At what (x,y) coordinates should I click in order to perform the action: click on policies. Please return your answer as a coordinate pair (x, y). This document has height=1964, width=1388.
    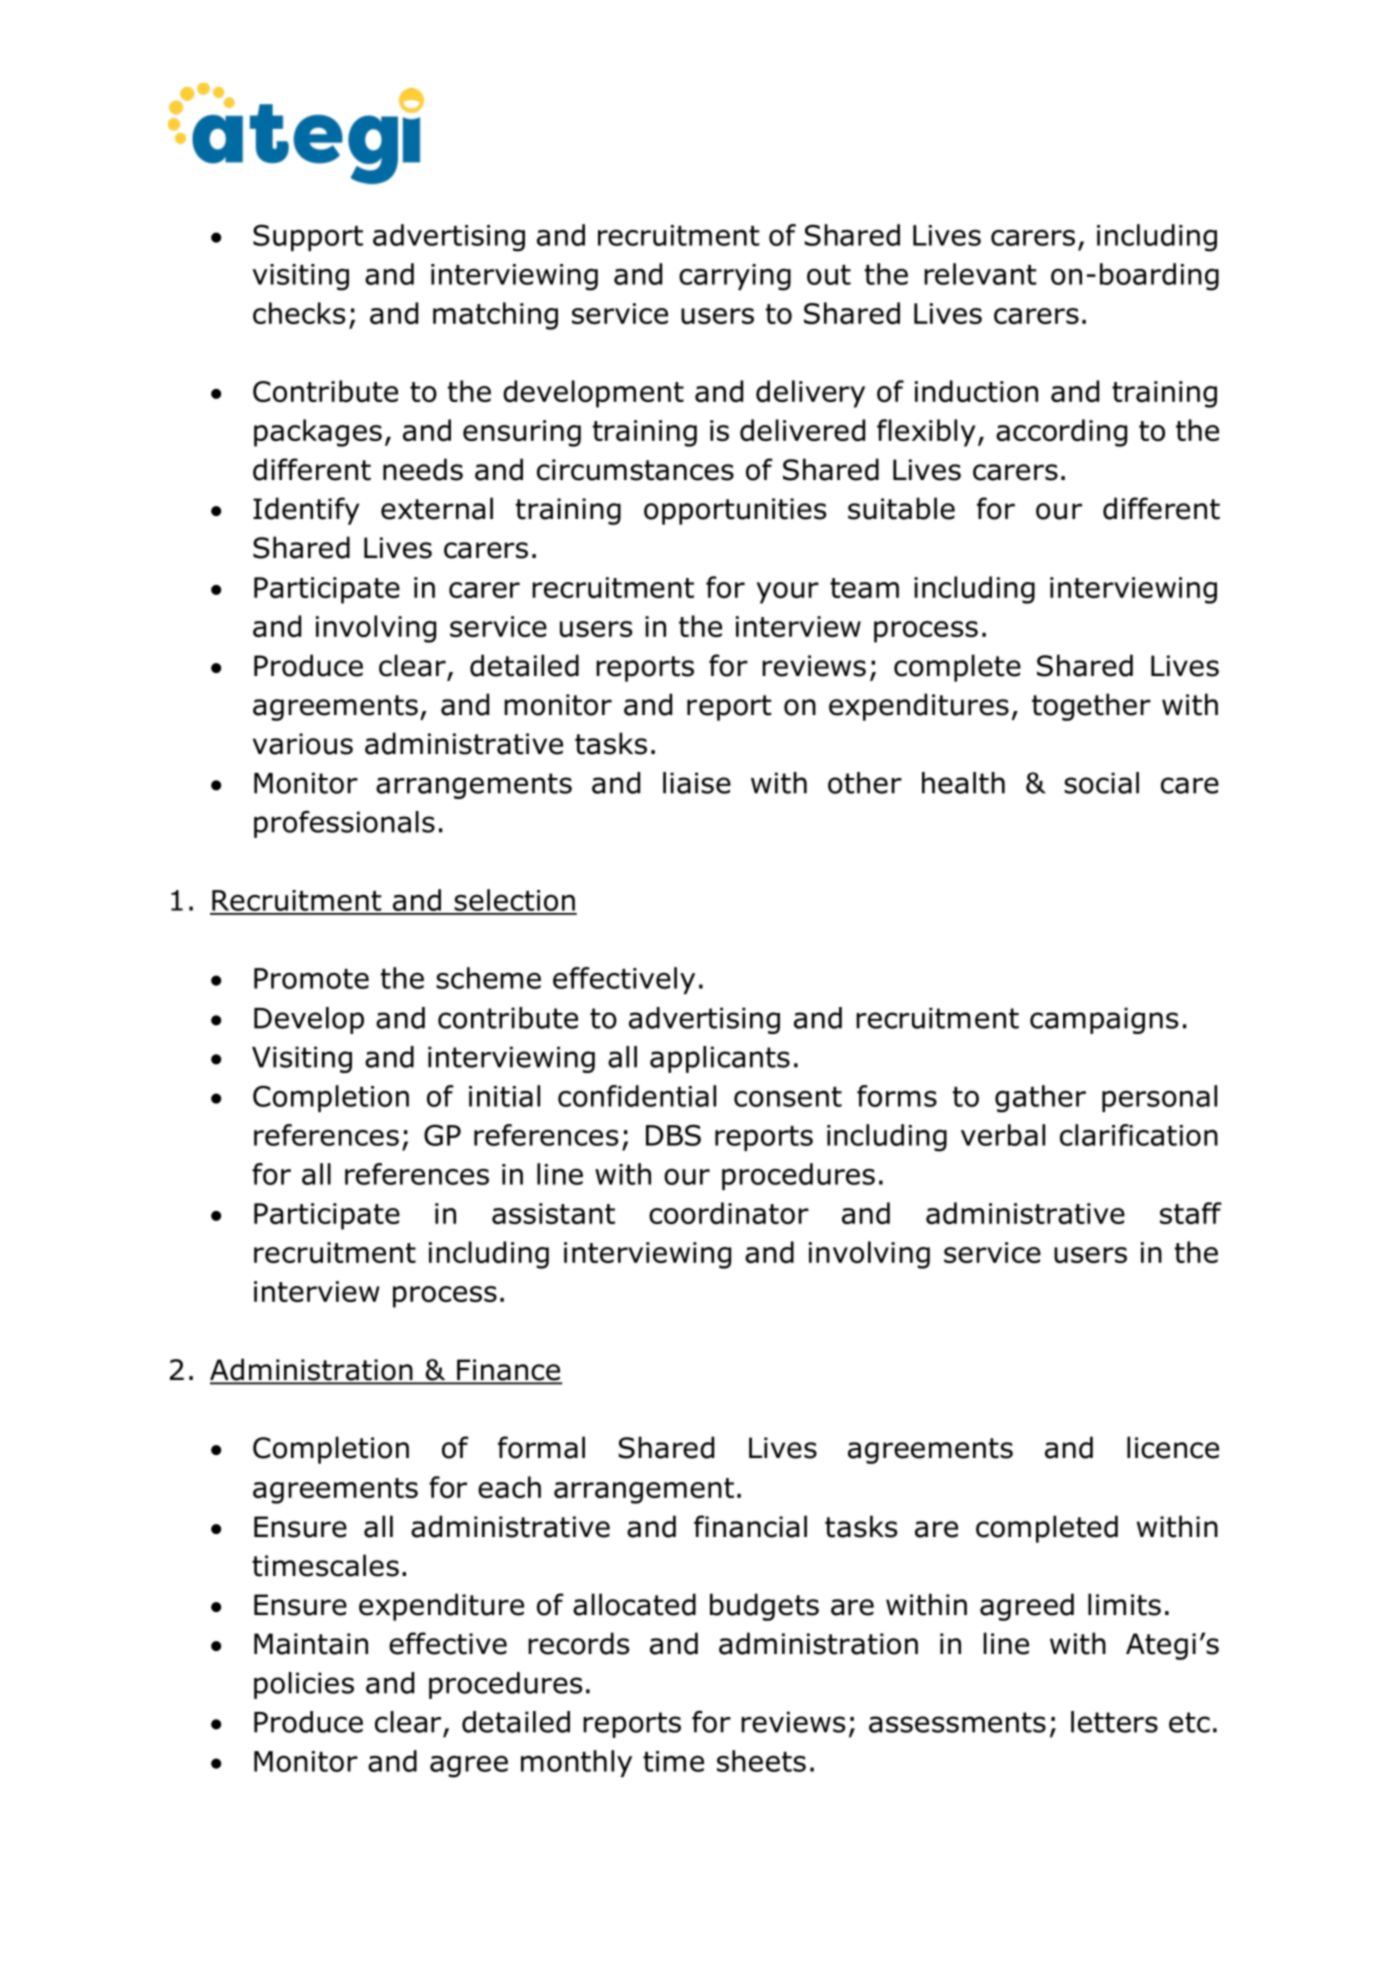
    Looking at the image, I should click on (304, 1685).
